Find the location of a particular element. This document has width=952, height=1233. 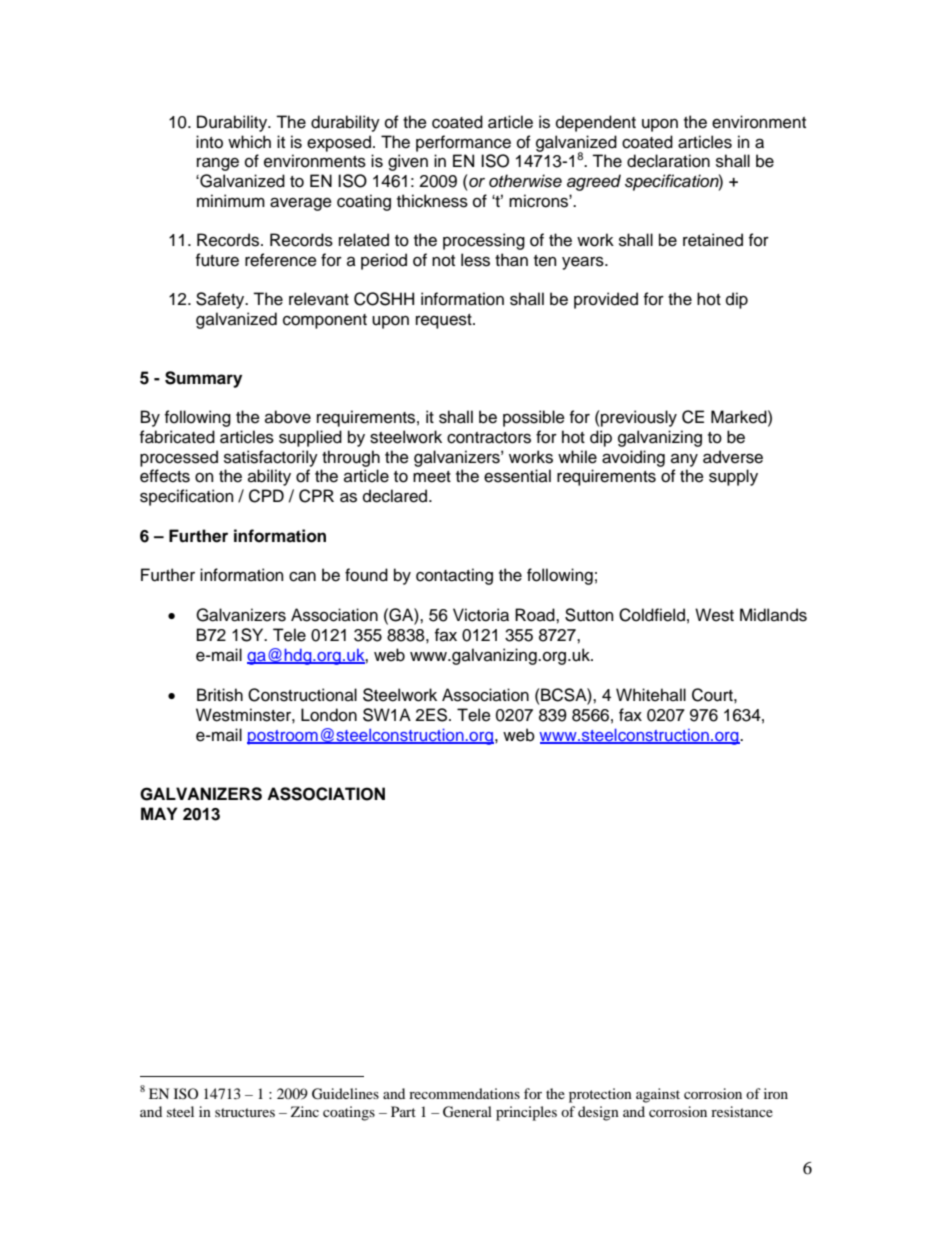

can is located at coordinates (302, 576).
